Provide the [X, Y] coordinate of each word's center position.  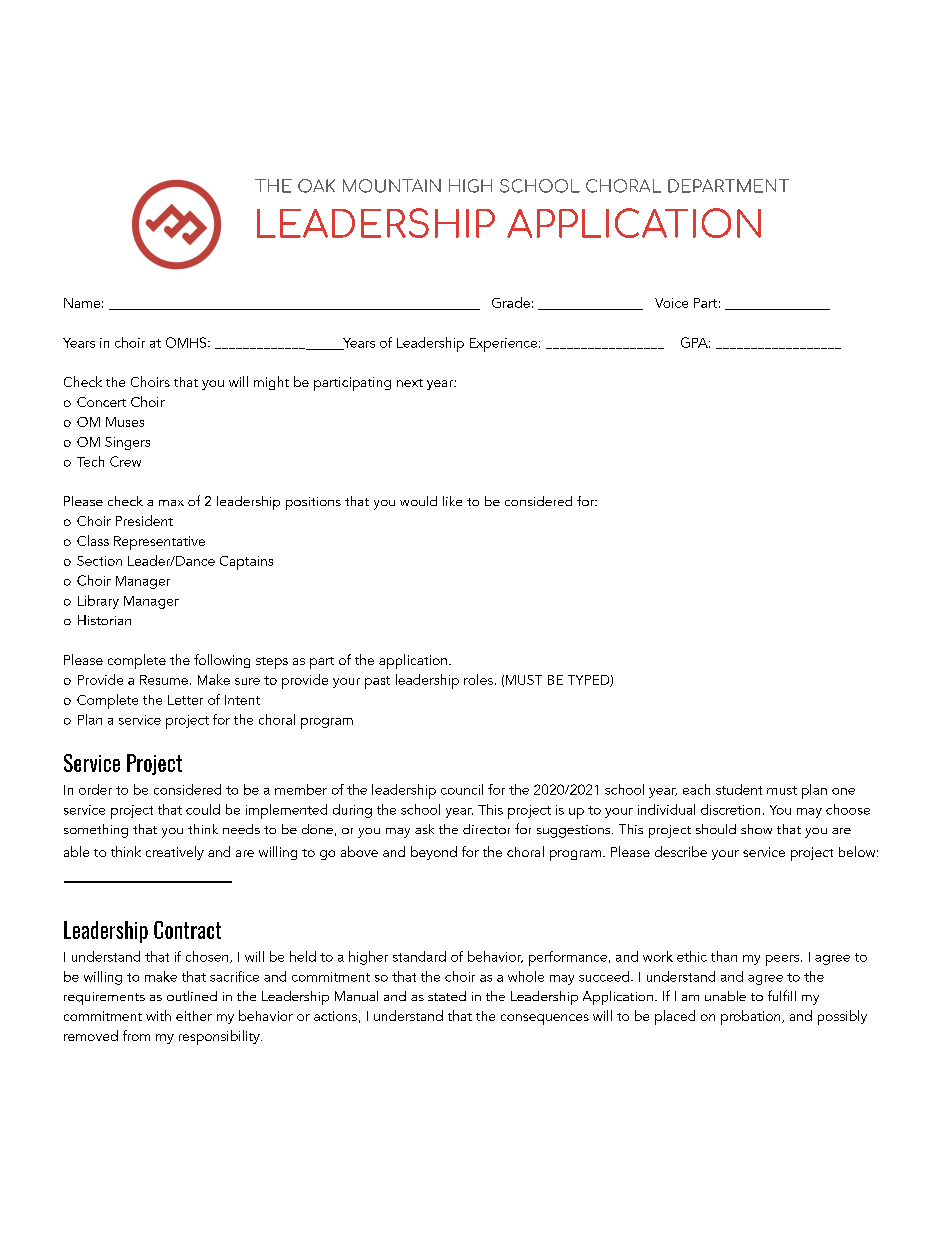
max [171, 503]
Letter [185, 700]
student [739, 789]
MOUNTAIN [392, 186]
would [418, 501]
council [462, 789]
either [194, 1016]
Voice [671, 303]
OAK [316, 186]
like [452, 501]
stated [447, 996]
